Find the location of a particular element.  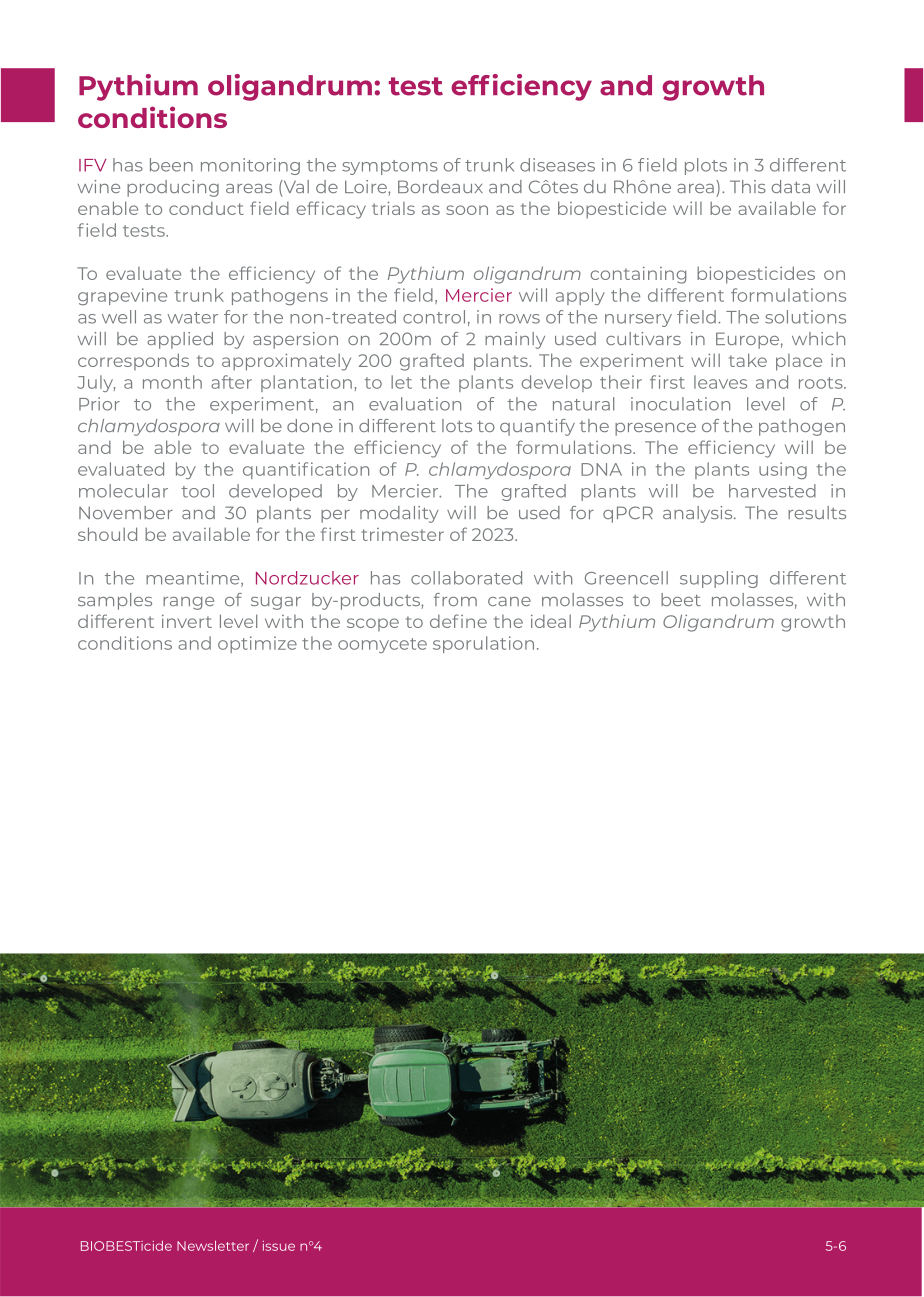

define is located at coordinates (458, 621).
